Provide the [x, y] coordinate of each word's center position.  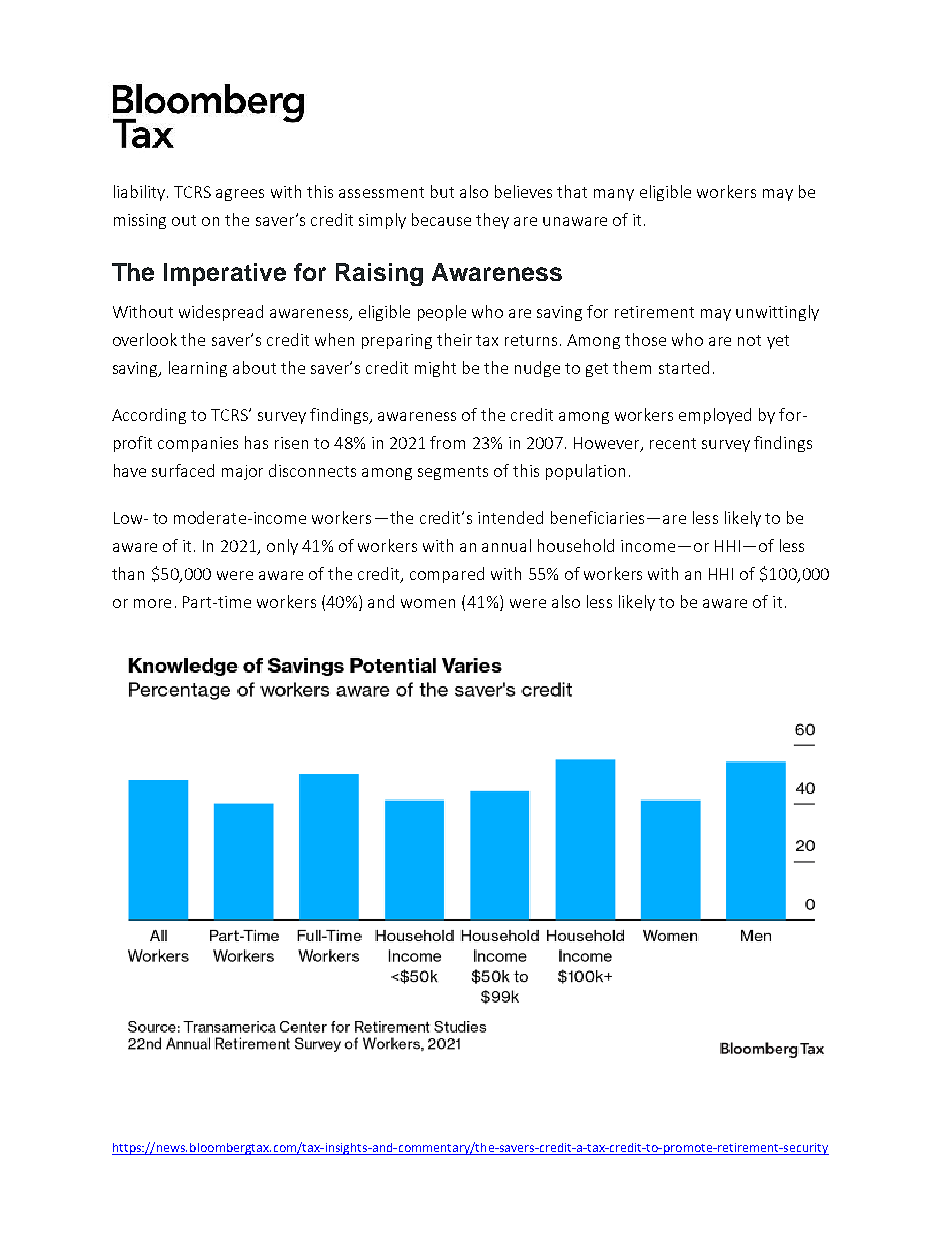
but [442, 191]
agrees [240, 195]
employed [715, 416]
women [428, 603]
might [435, 369]
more [152, 603]
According [149, 416]
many [614, 195]
